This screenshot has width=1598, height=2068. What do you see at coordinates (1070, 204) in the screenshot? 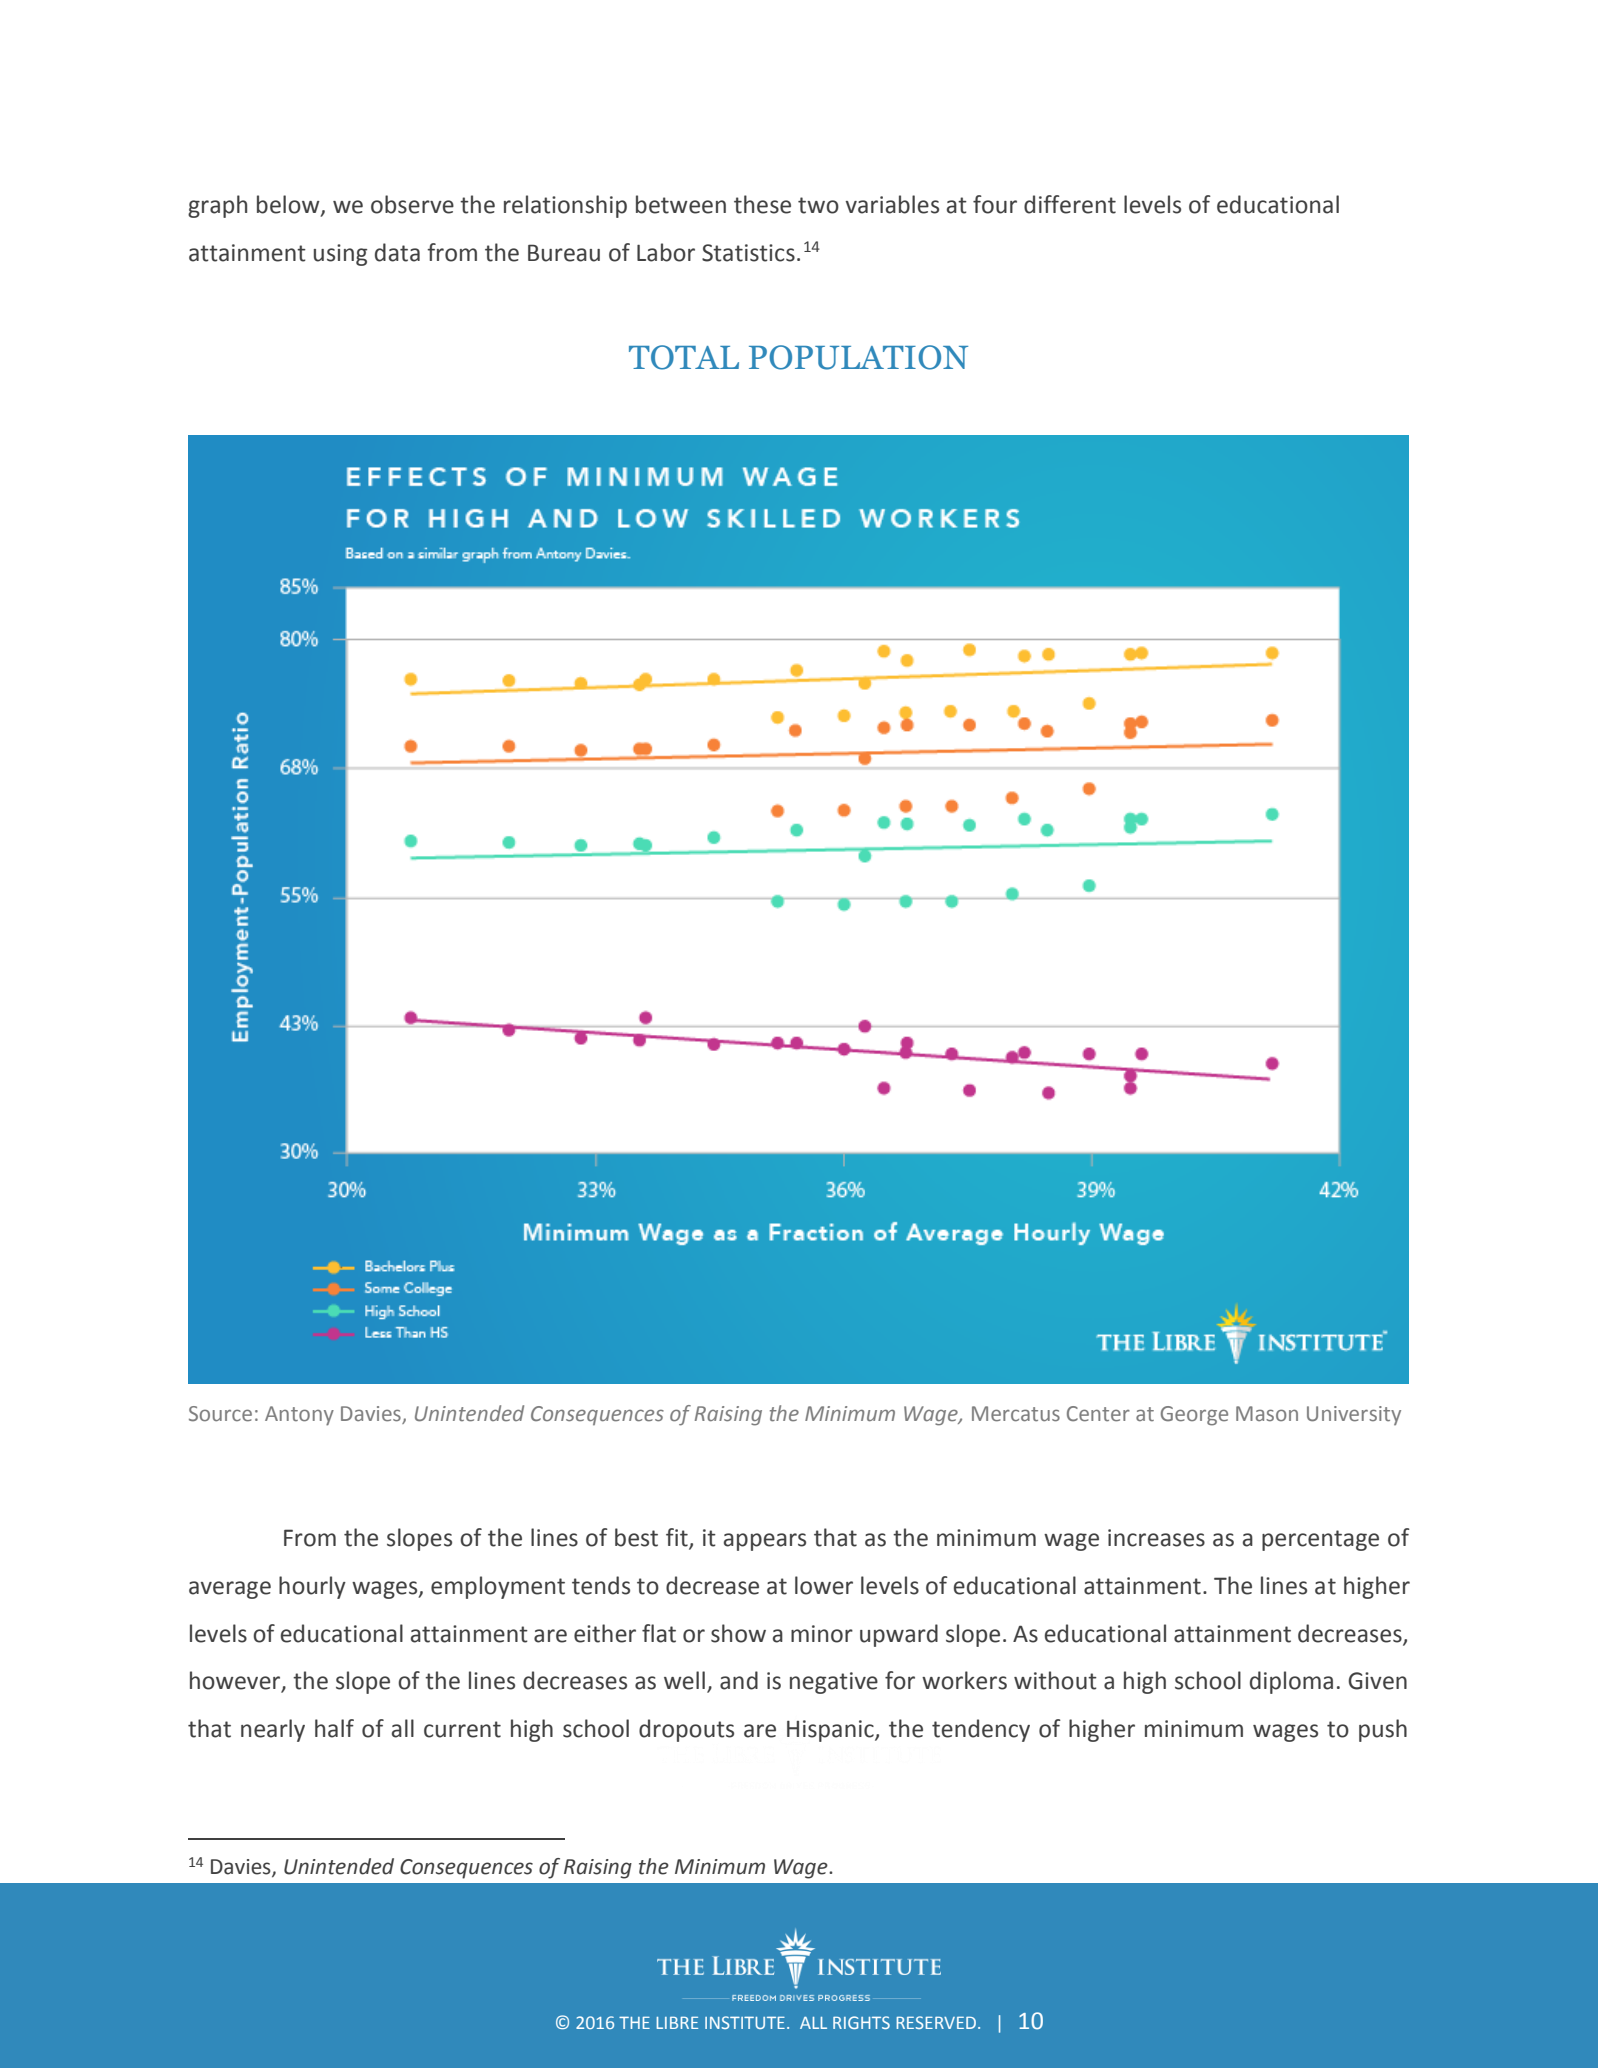
I see `different` at bounding box center [1070, 204].
